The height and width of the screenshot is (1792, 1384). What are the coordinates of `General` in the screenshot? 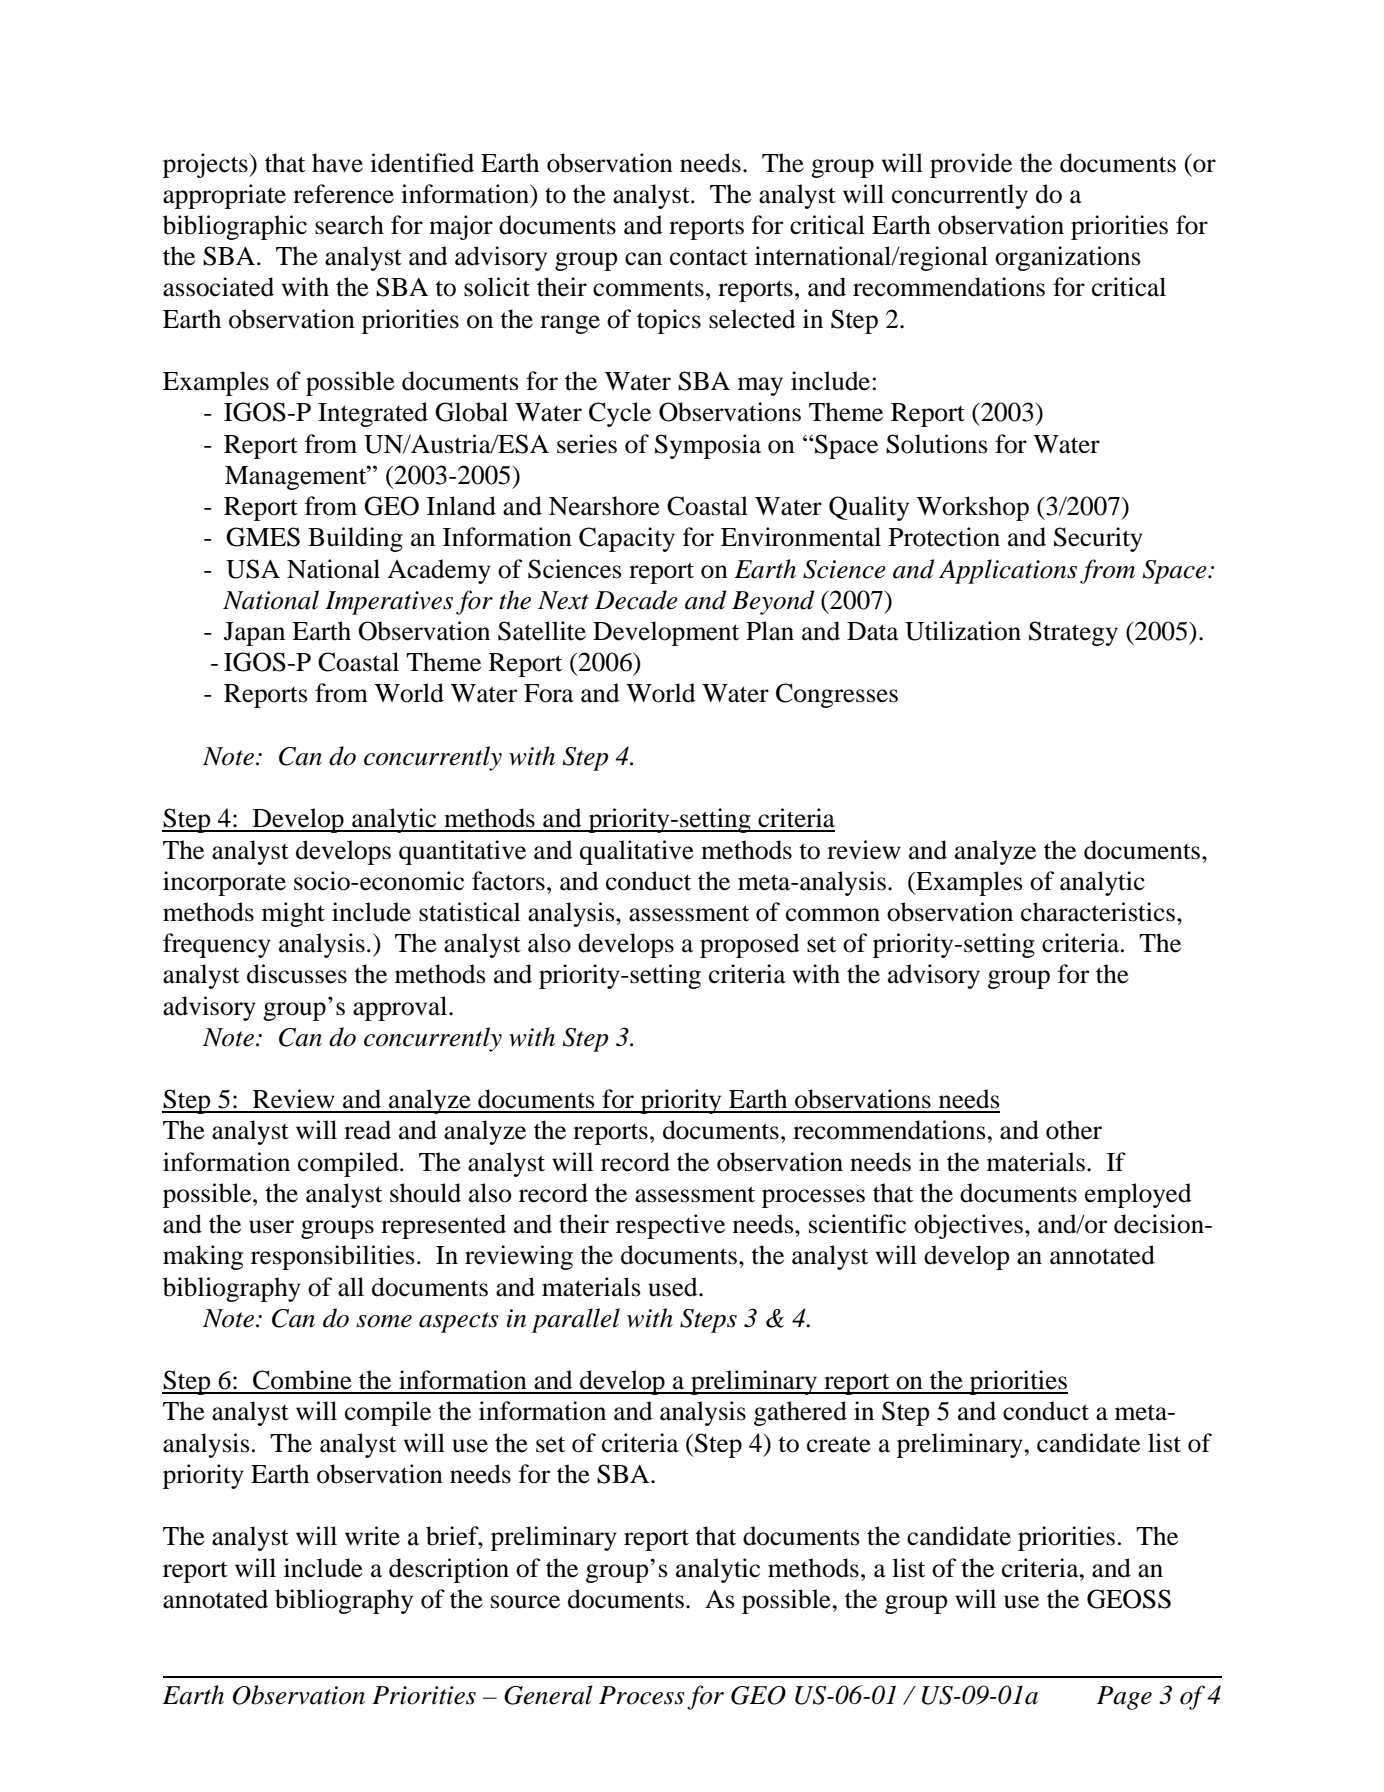 It's located at (548, 1695).
